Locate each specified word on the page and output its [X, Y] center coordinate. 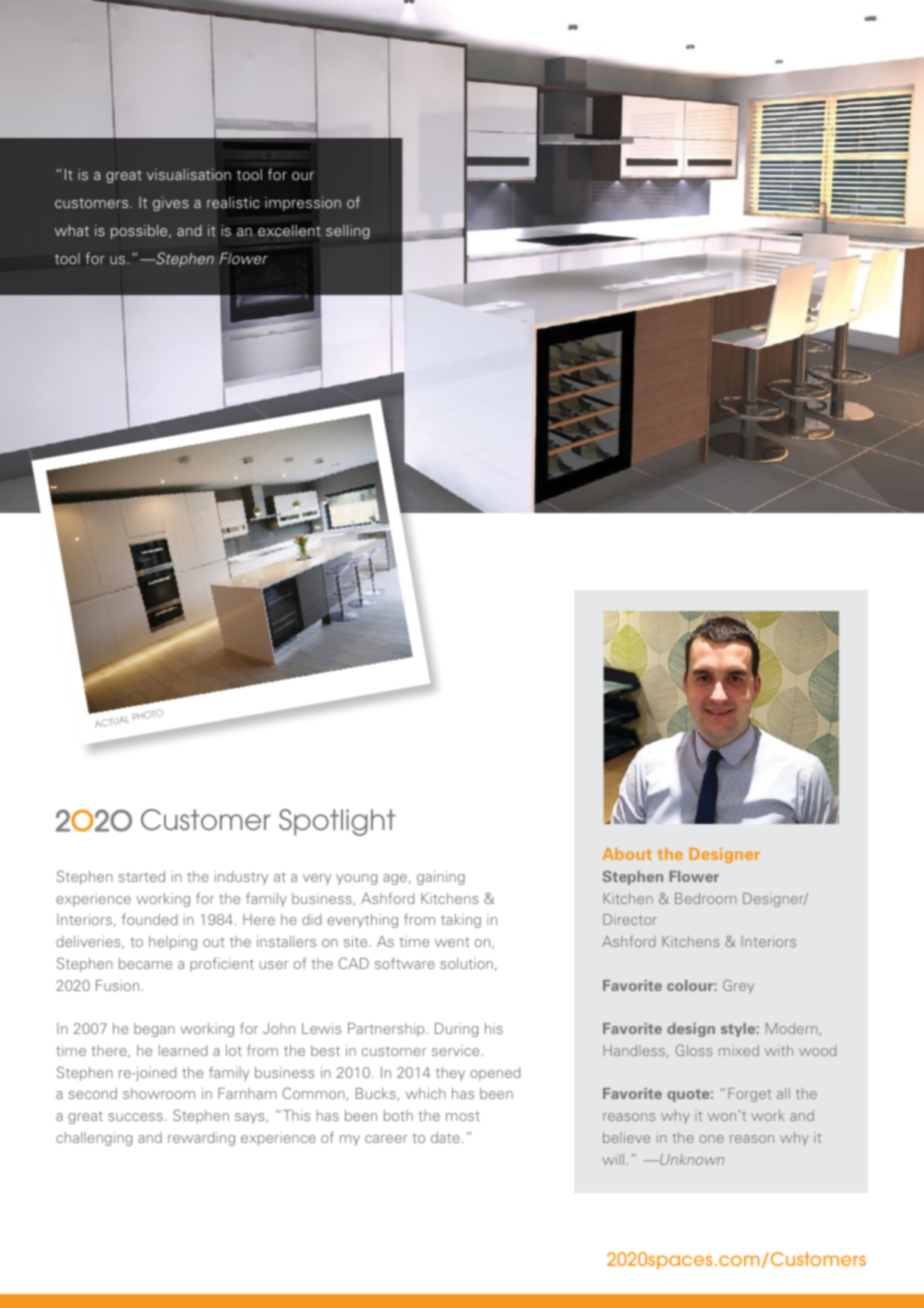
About [627, 854]
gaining [441, 878]
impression [303, 203]
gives [171, 204]
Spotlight [337, 822]
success [135, 1117]
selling [348, 232]
